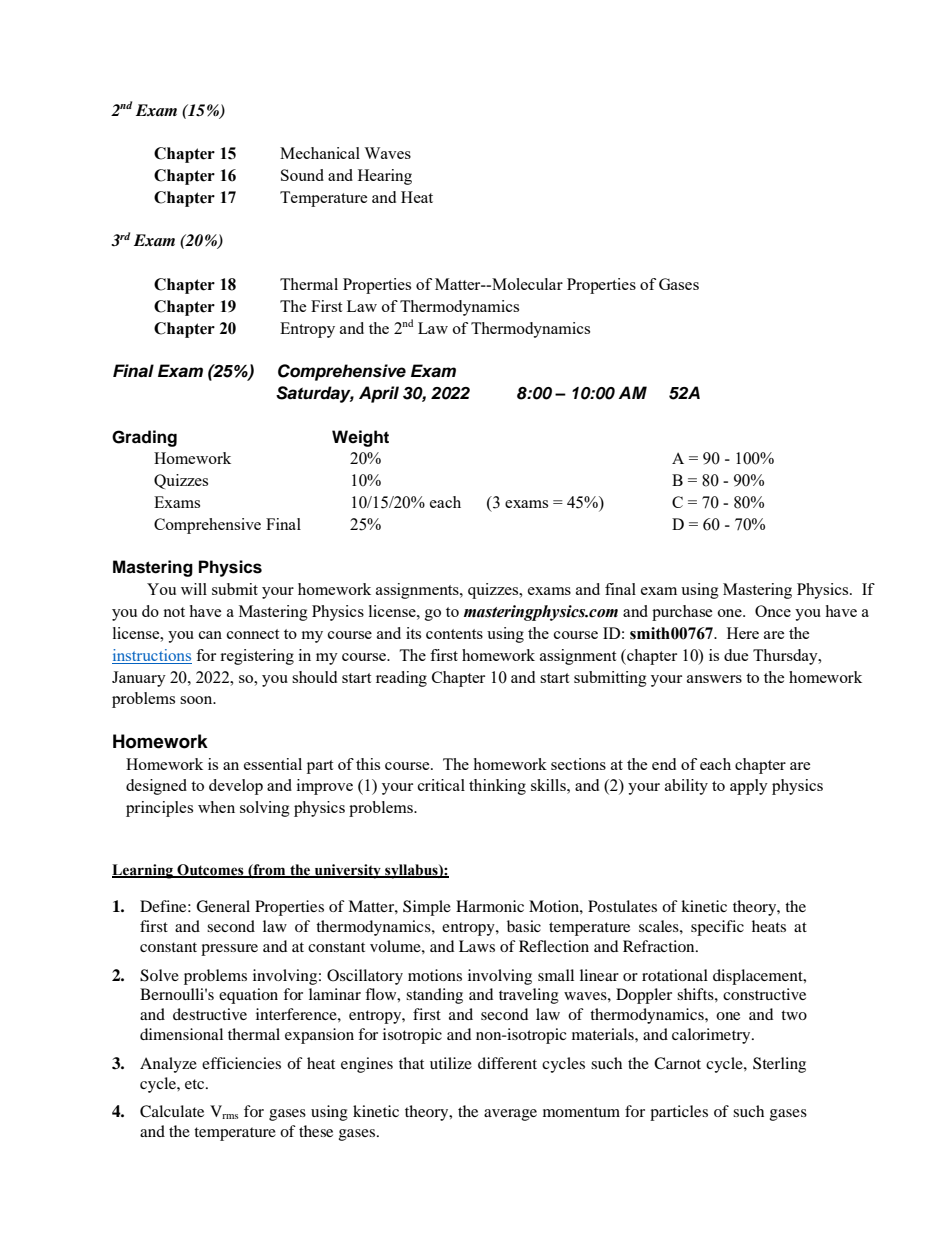 The height and width of the screenshot is (1233, 952). What do you see at coordinates (302, 175) in the screenshot?
I see `Sound` at bounding box center [302, 175].
